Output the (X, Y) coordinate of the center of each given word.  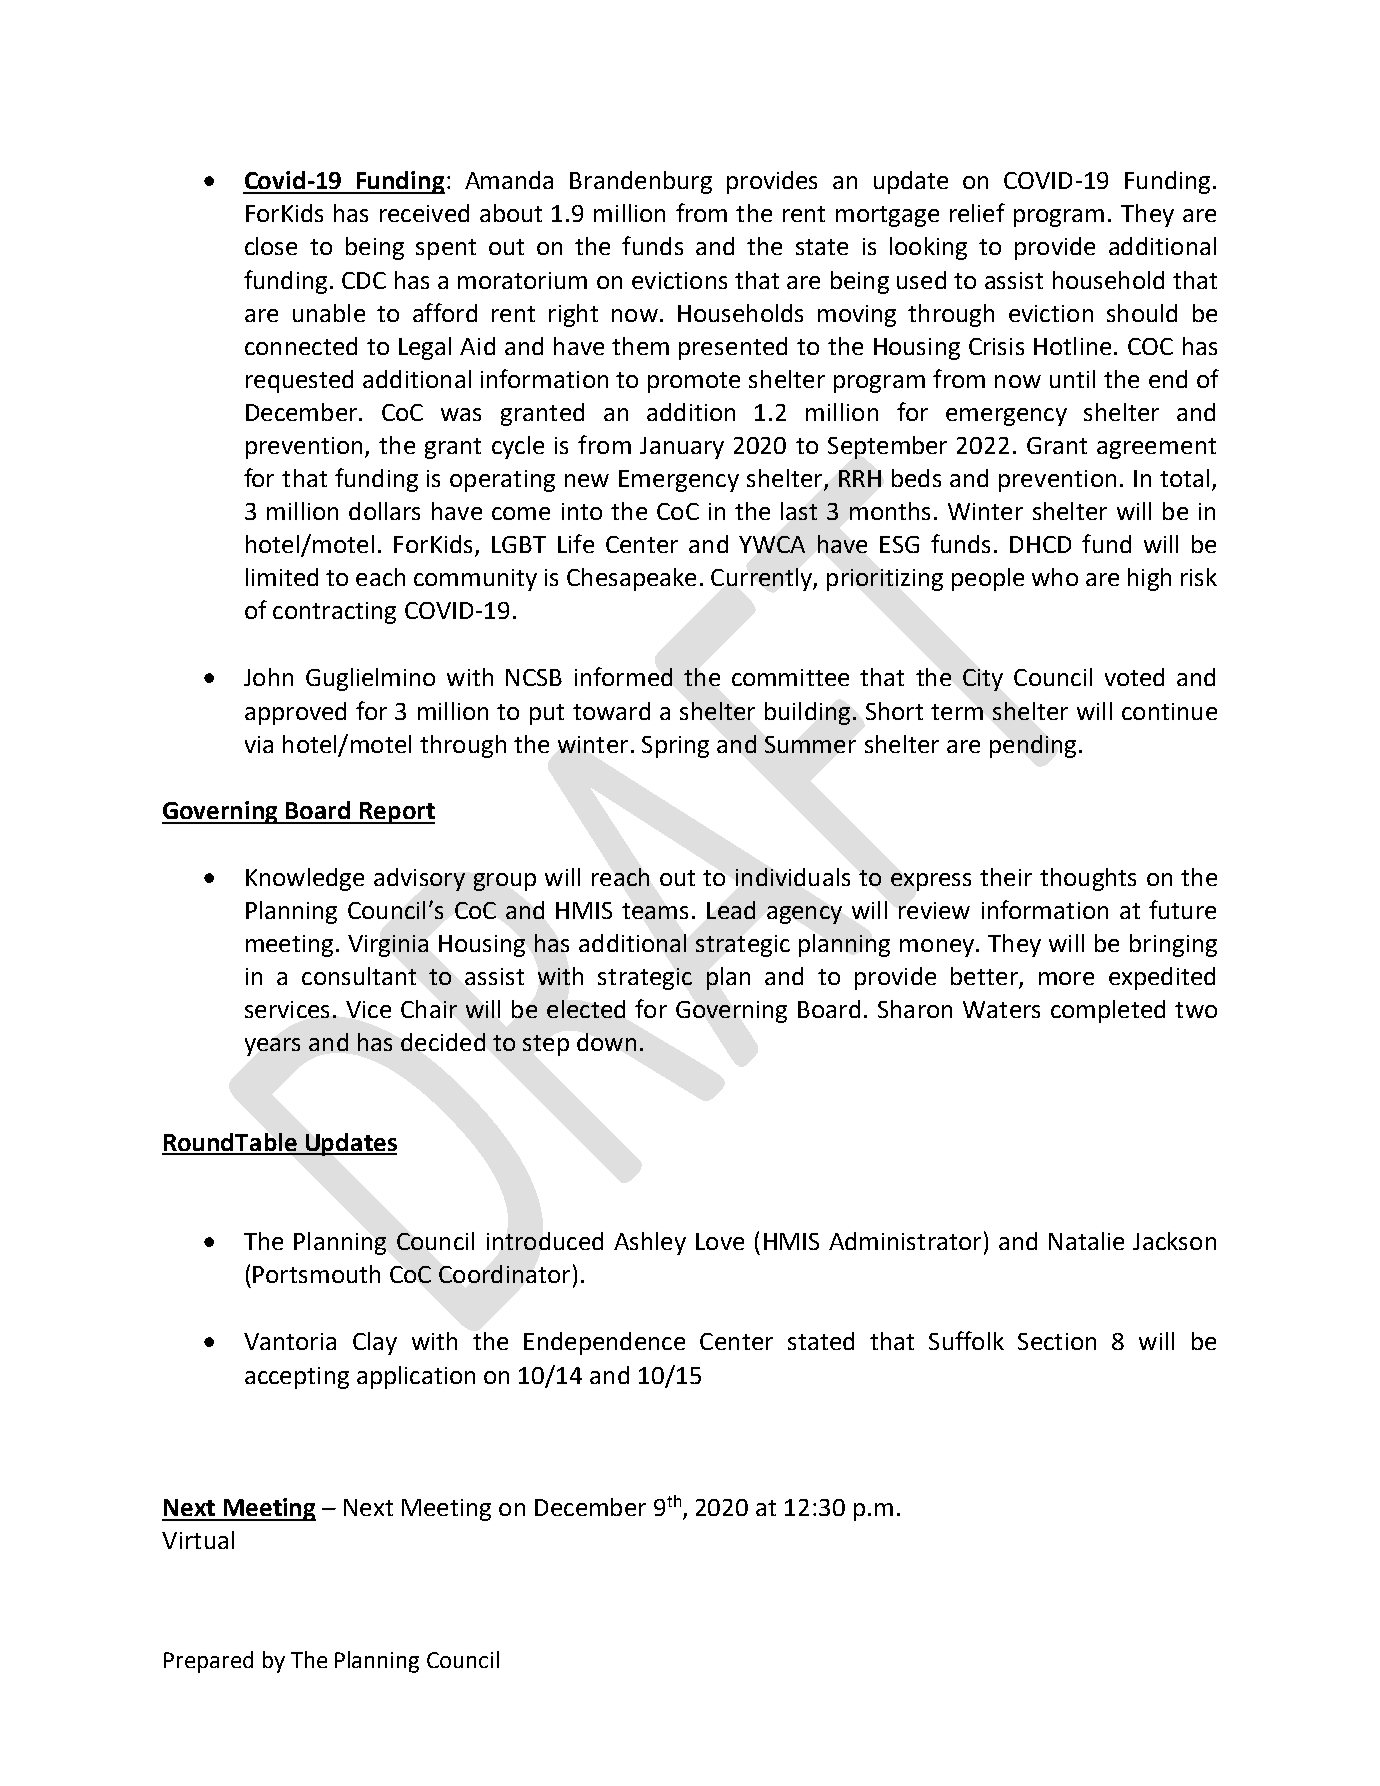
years (272, 1047)
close (271, 246)
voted (1134, 677)
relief (977, 212)
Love (720, 1241)
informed (623, 676)
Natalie (1086, 1241)
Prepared (208, 1662)
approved (295, 713)
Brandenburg (641, 182)
